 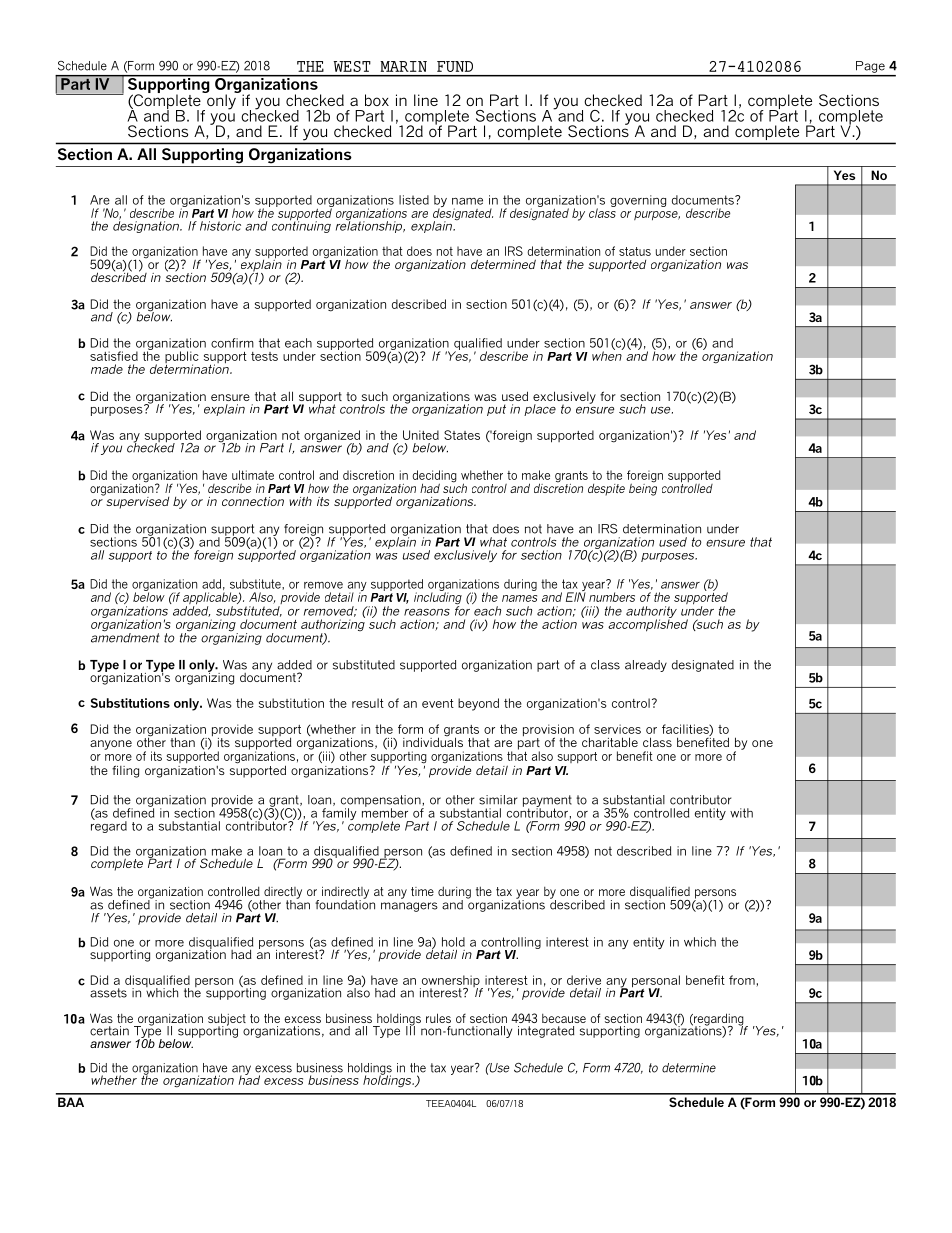 I want to click on designation, so click(x=147, y=226).
